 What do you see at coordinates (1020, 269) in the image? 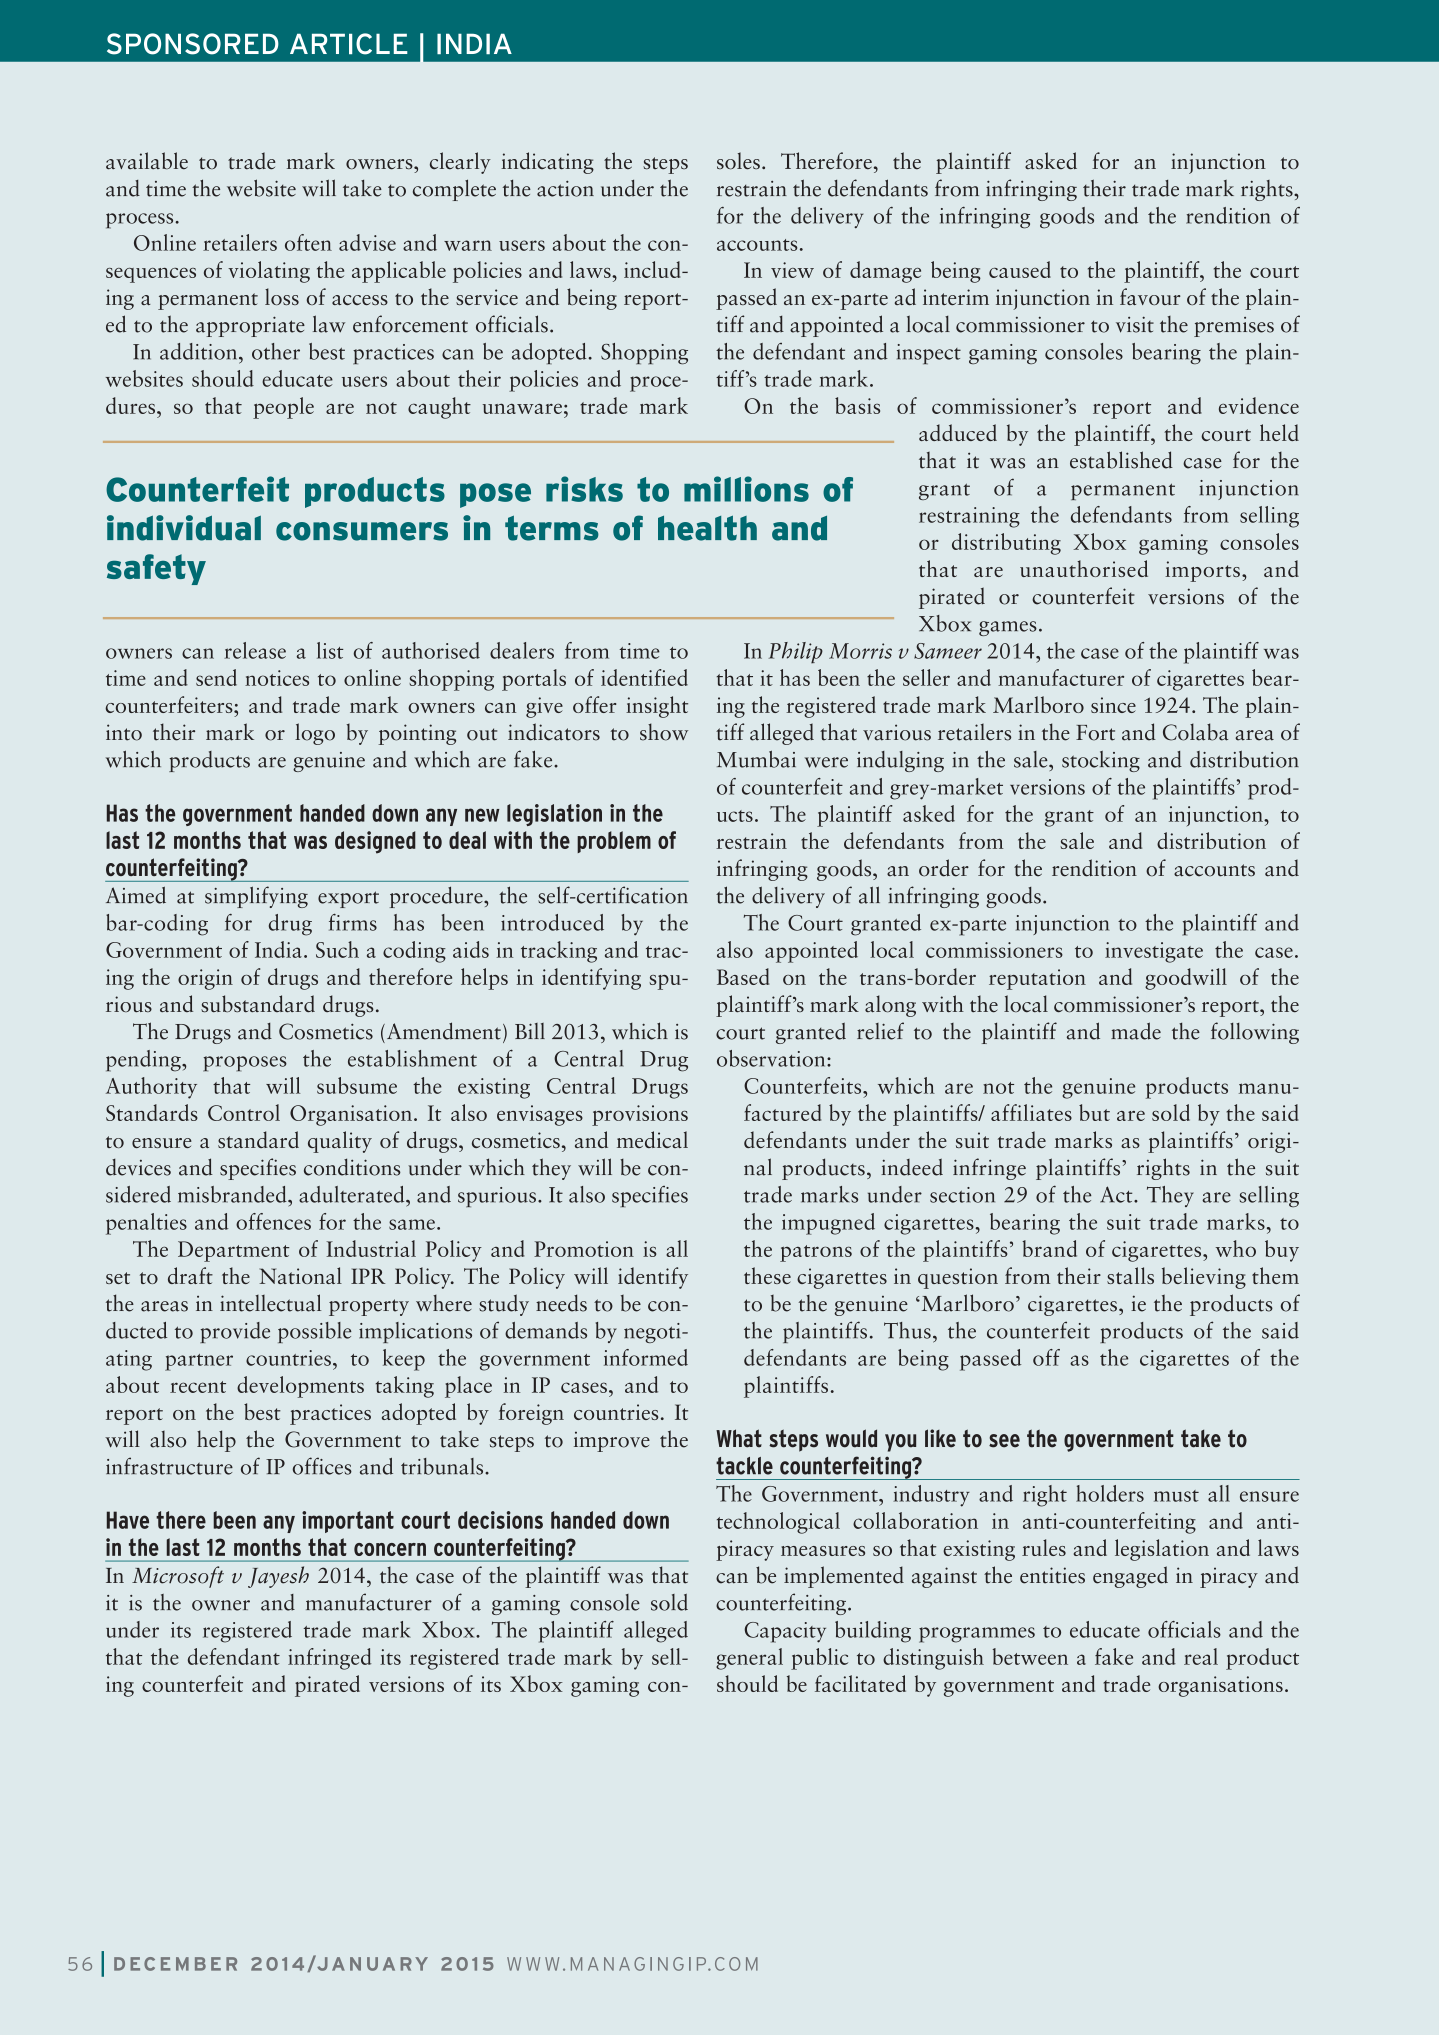
I see `caused` at bounding box center [1020, 269].
